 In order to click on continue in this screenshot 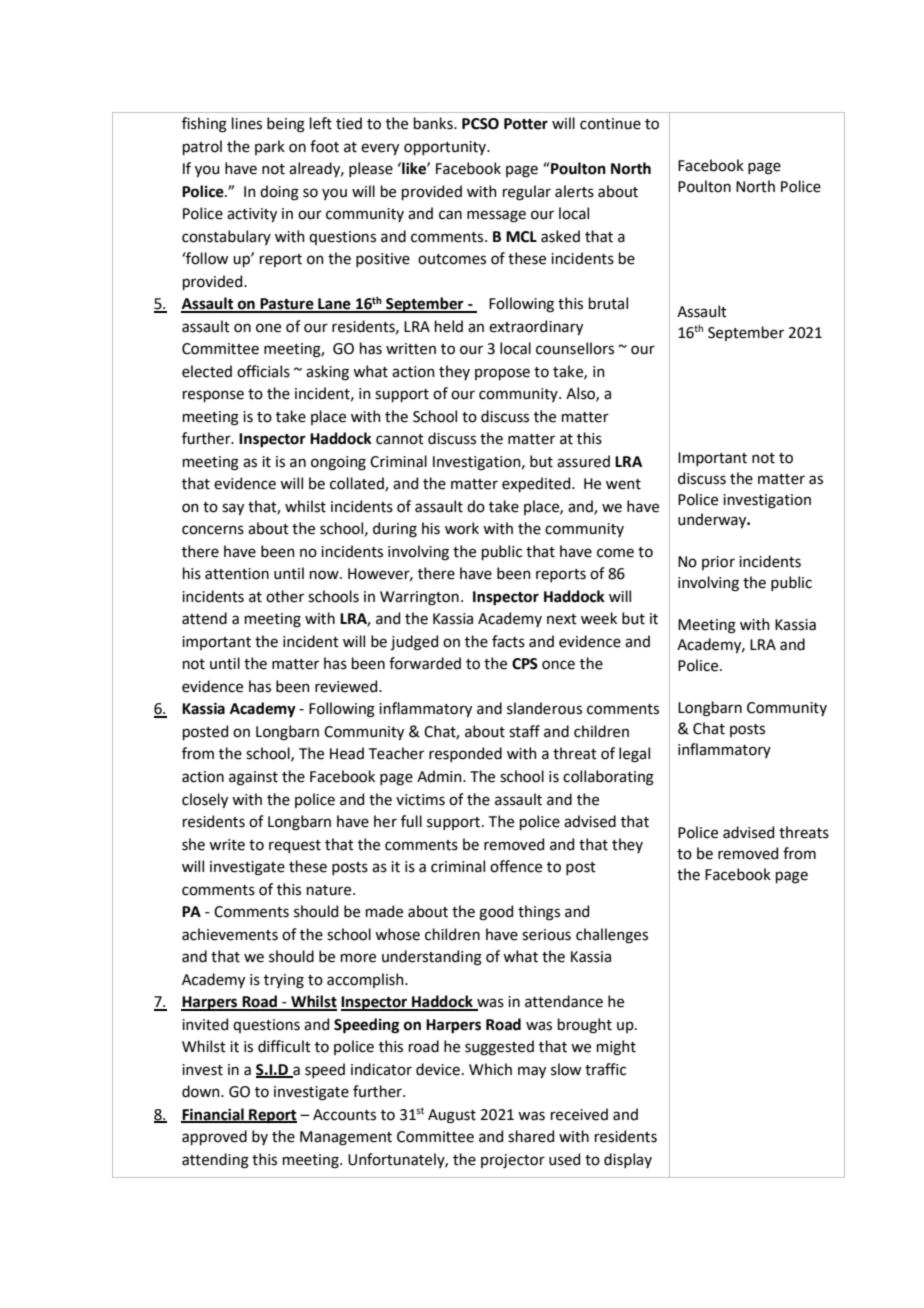, I will do `click(610, 124)`.
